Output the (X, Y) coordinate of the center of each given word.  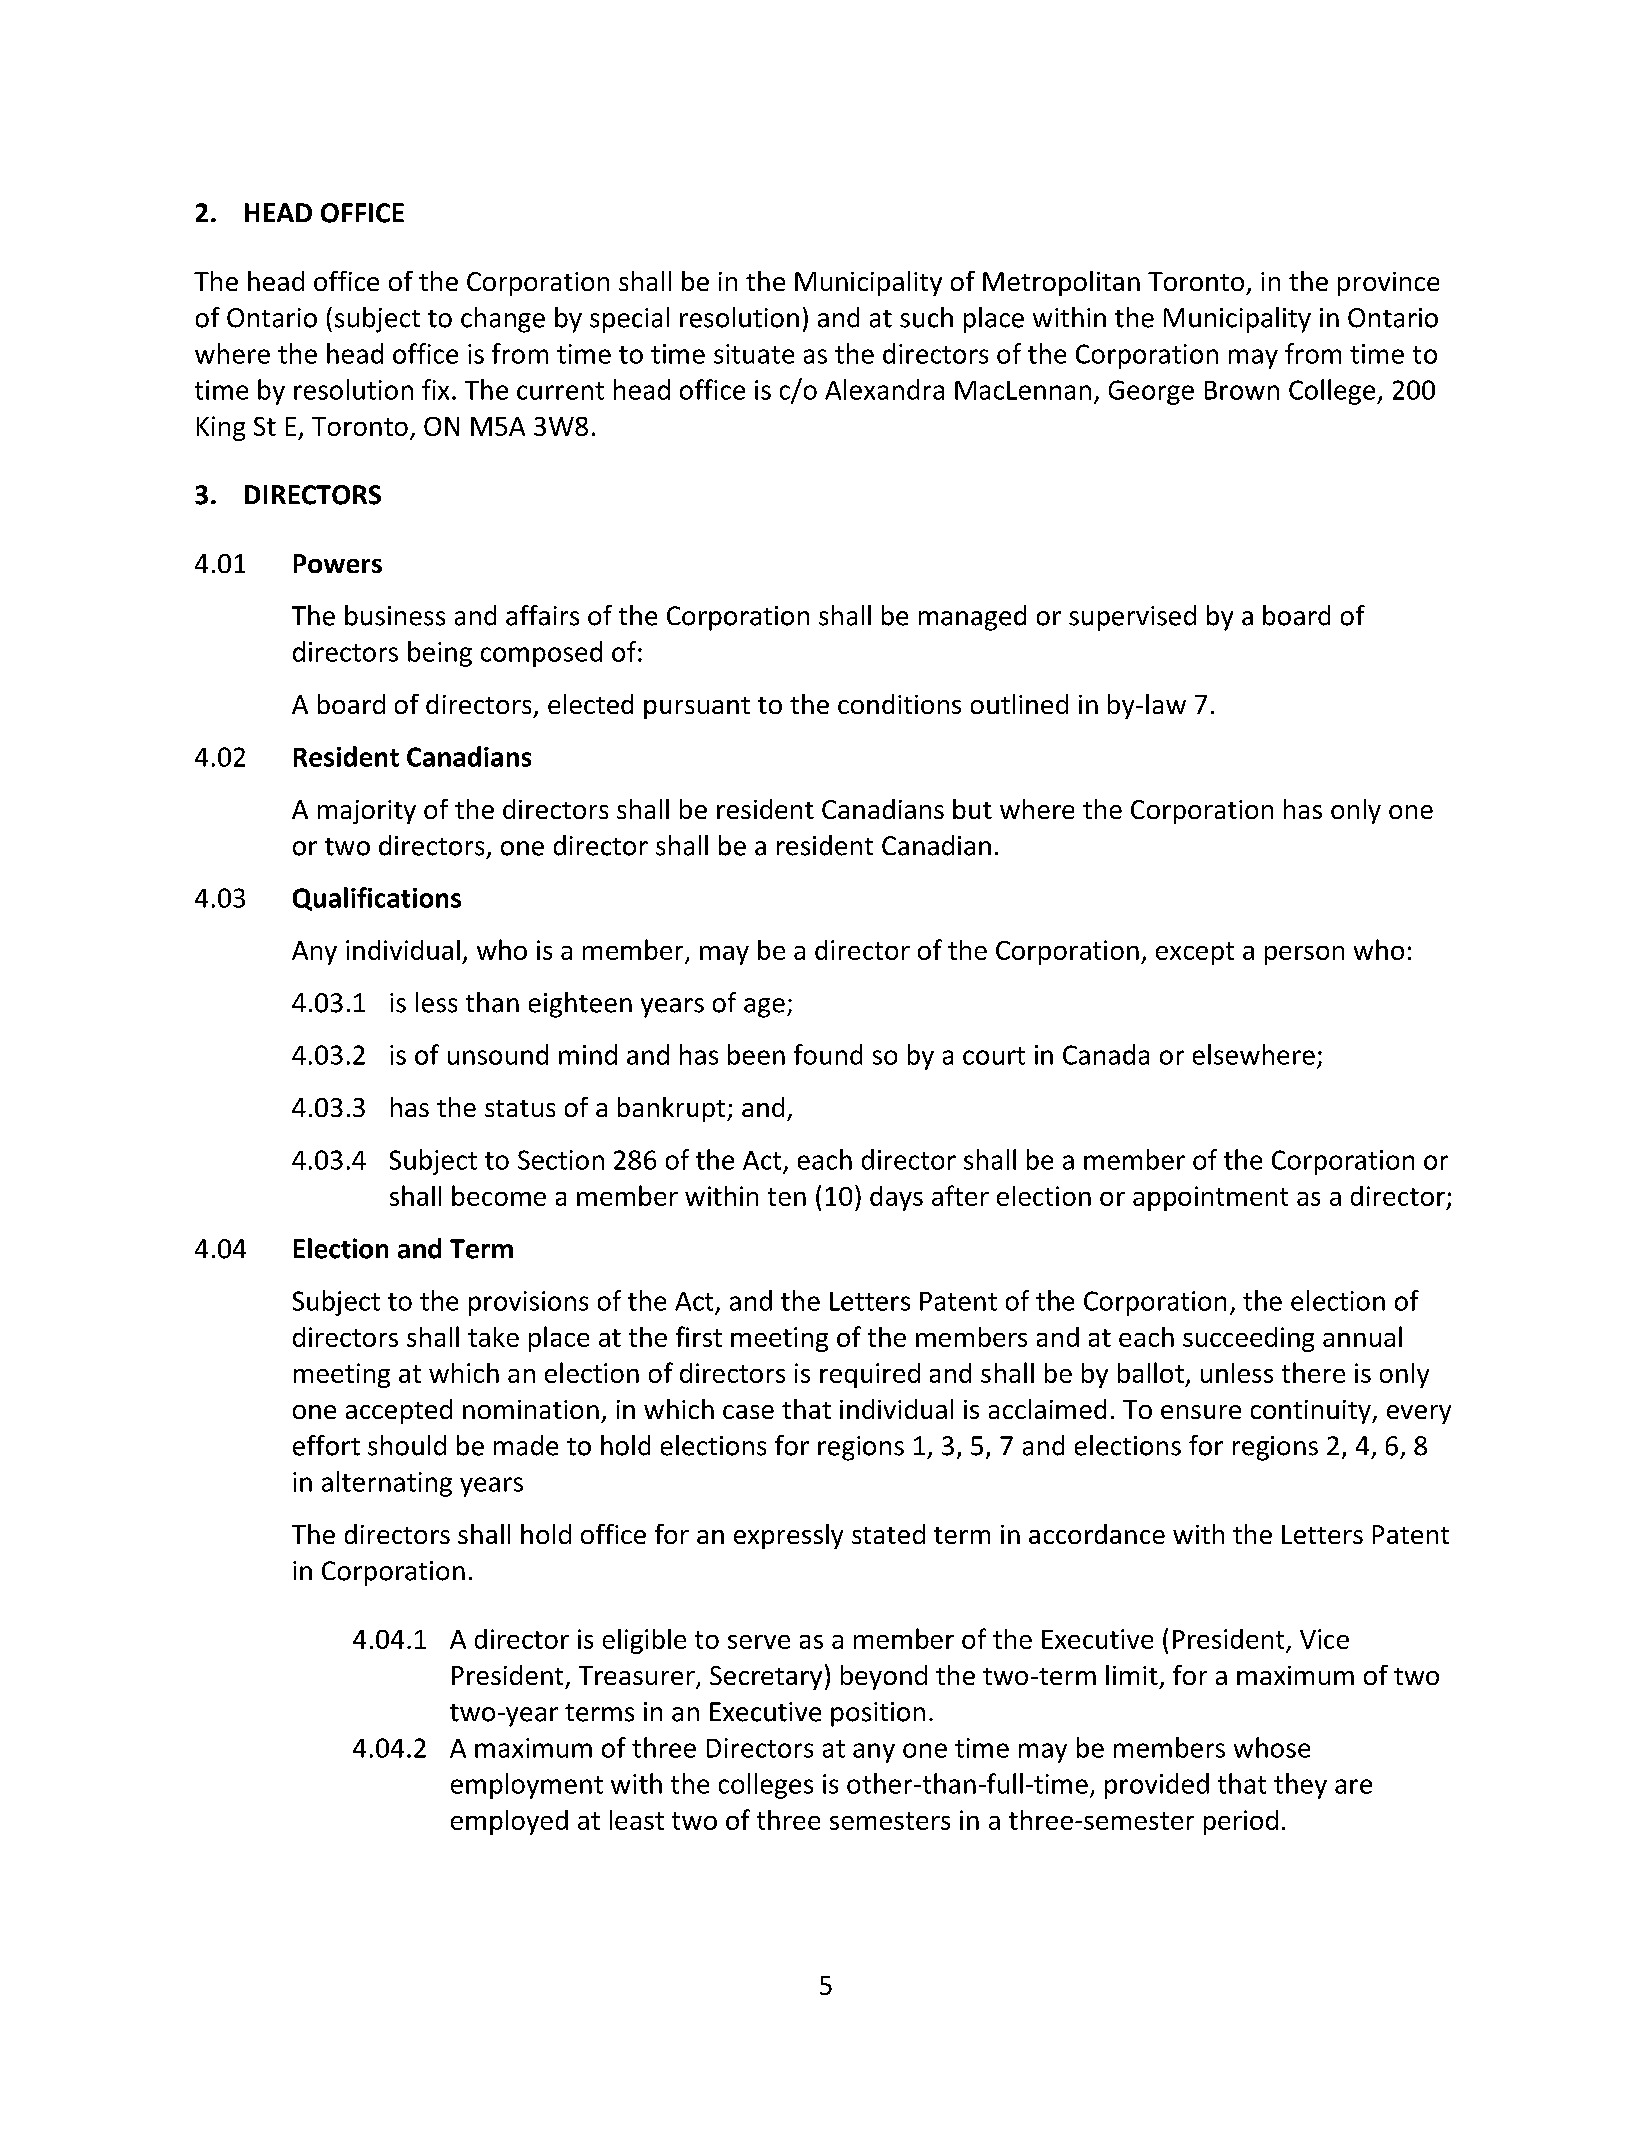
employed (509, 1822)
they (1300, 1786)
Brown (1242, 390)
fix (435, 389)
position (878, 1714)
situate (754, 354)
